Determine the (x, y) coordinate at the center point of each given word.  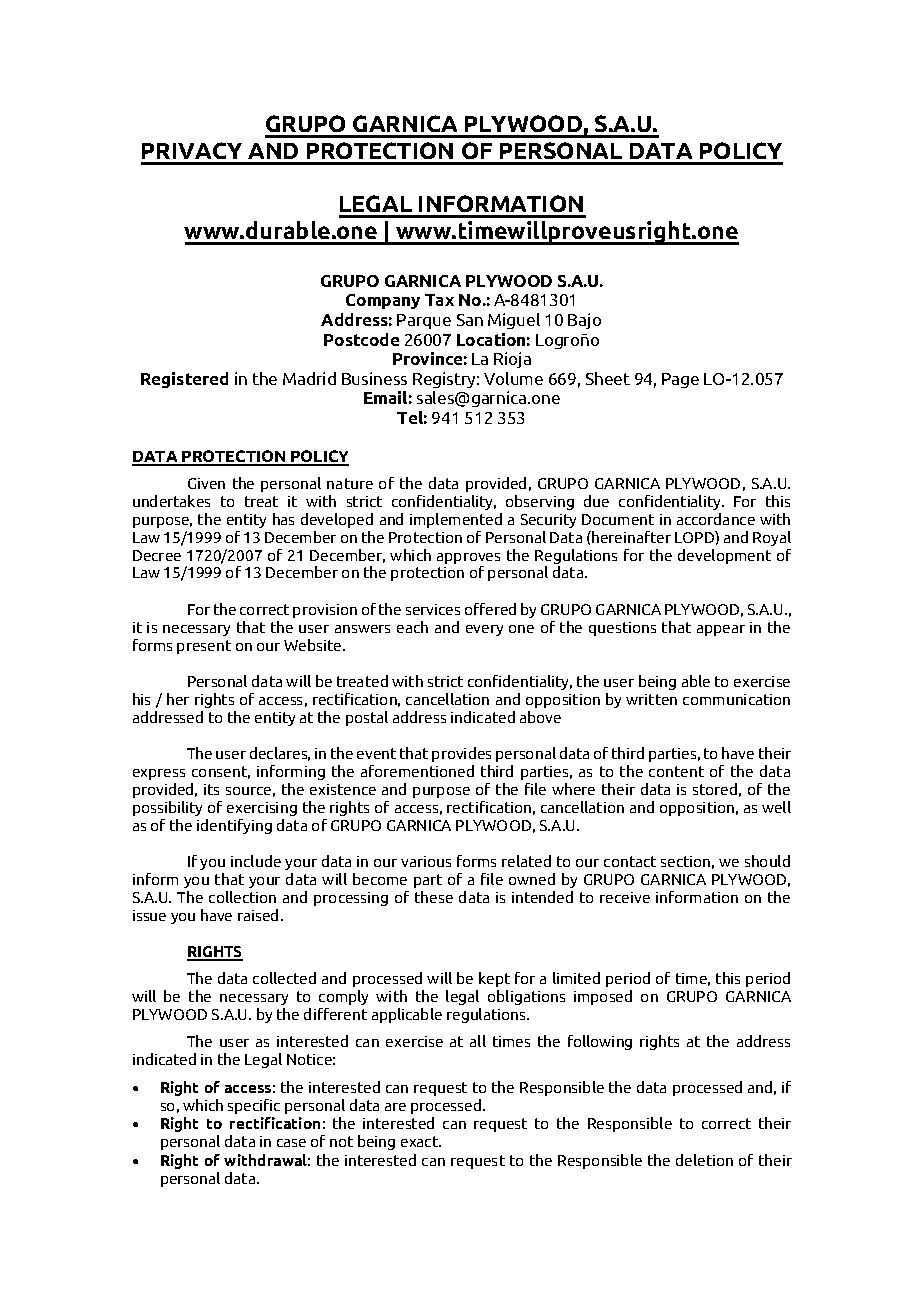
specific (254, 1106)
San (470, 320)
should (767, 861)
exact (421, 1141)
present (204, 647)
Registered (184, 380)
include (256, 861)
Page (680, 380)
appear (721, 630)
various (426, 861)
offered (490, 609)
